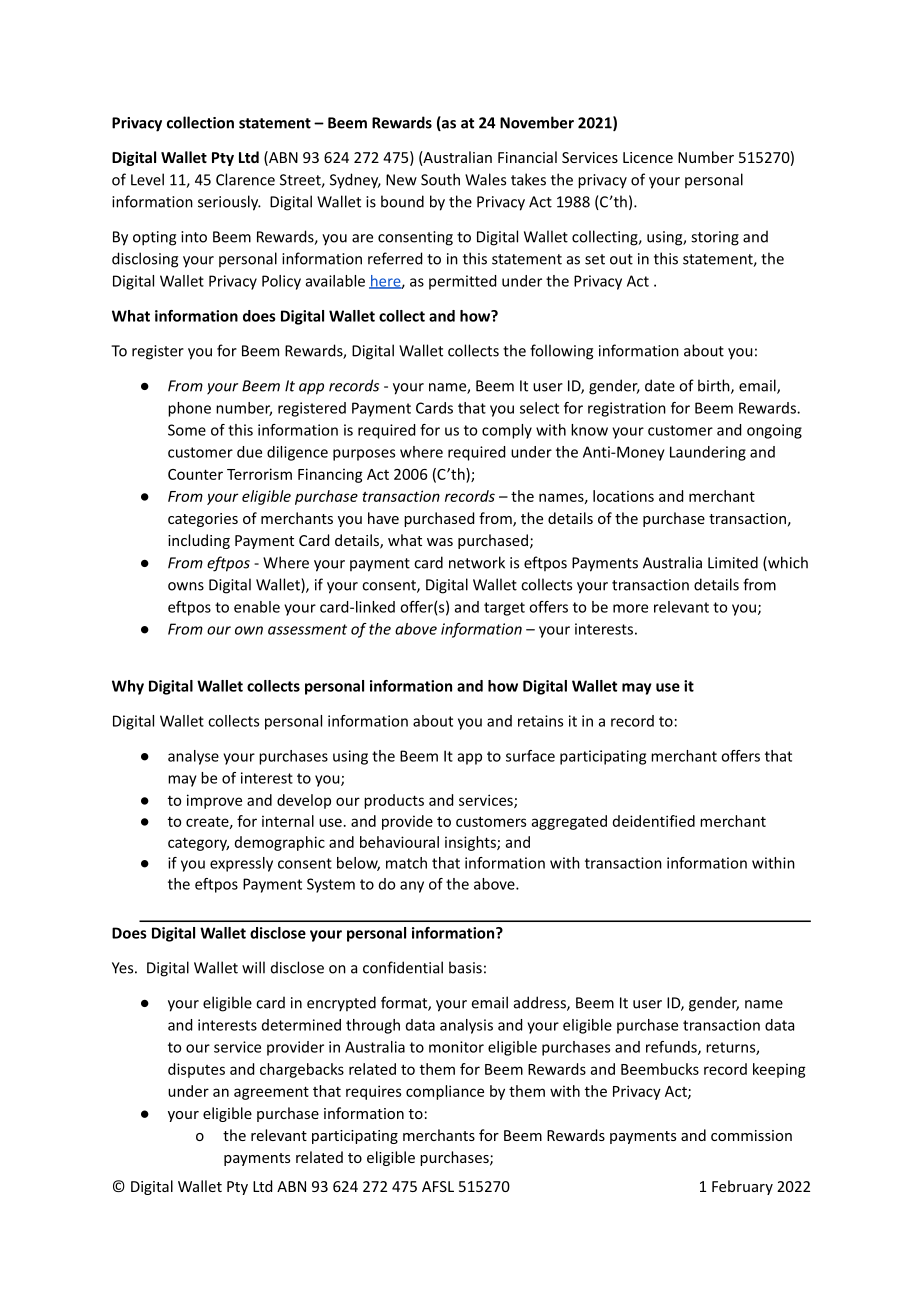 The image size is (924, 1307). I want to click on Clarence, so click(245, 179).
